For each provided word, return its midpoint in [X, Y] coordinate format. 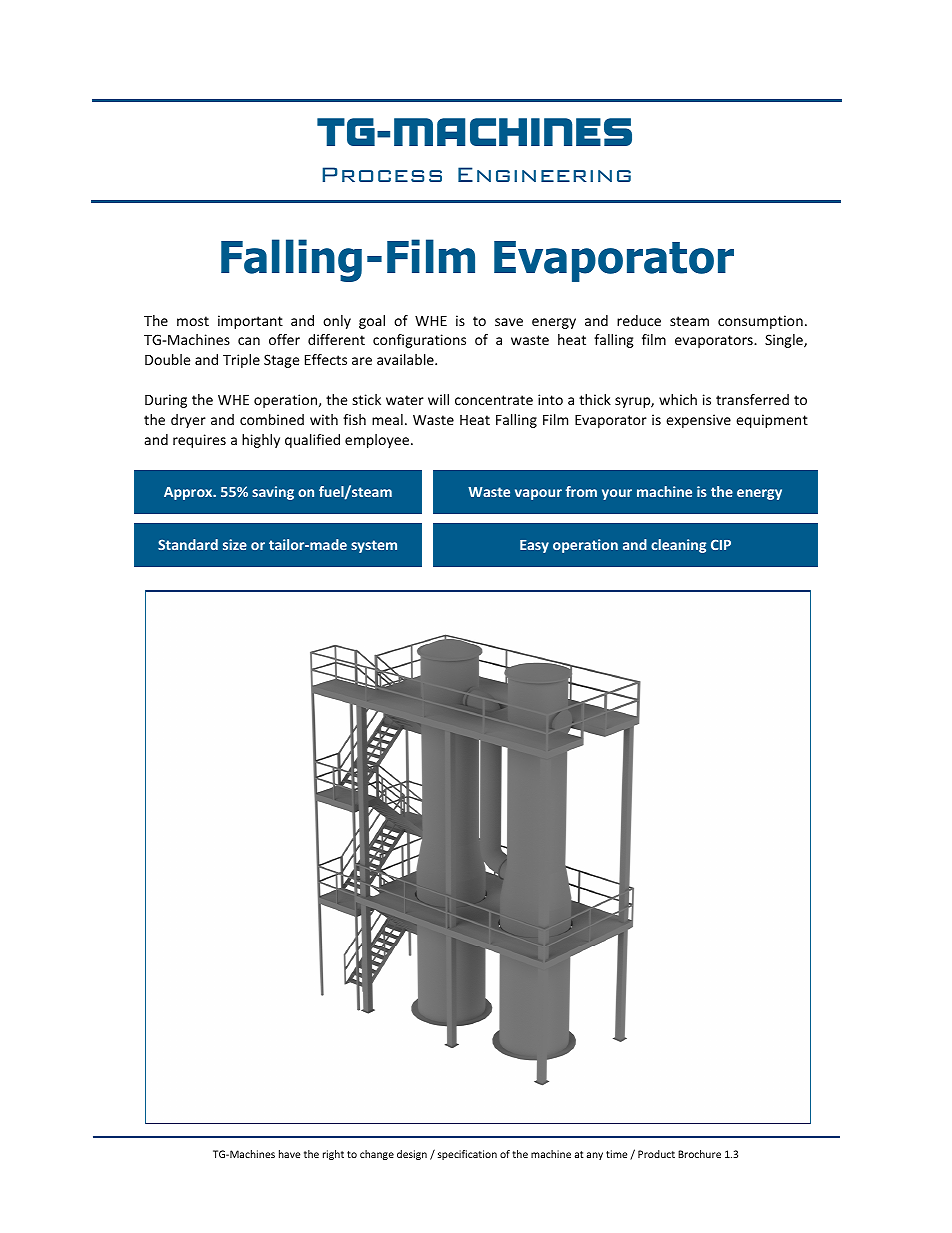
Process [382, 174]
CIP [721, 544]
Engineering [544, 174]
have [289, 1154]
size [235, 544]
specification [467, 1155]
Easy [534, 546]
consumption [760, 322]
